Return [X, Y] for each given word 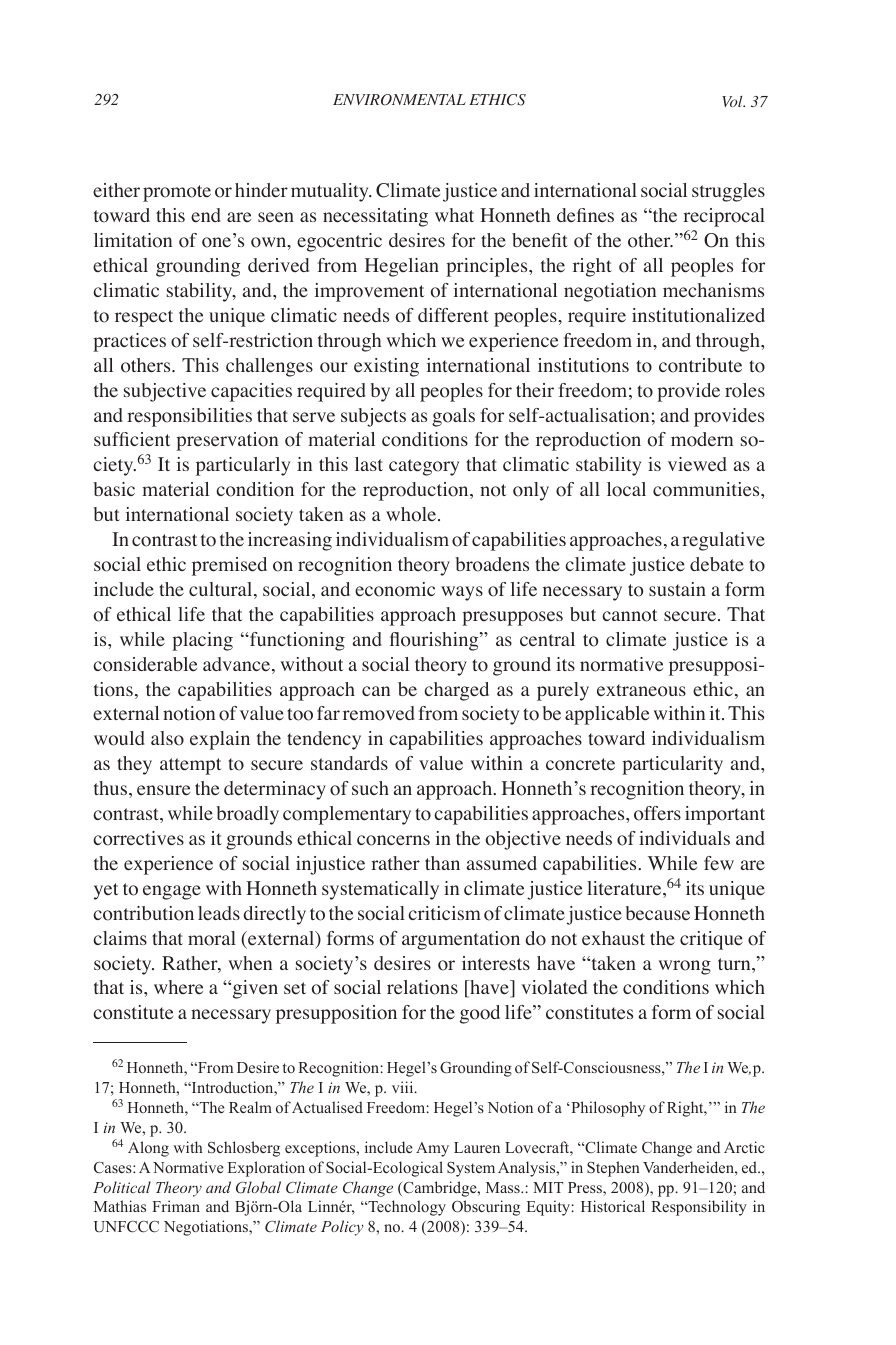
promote [177, 193]
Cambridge [440, 1189]
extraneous [641, 690]
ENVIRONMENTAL [399, 100]
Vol [733, 101]
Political [122, 1187]
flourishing [435, 641]
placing [202, 641]
